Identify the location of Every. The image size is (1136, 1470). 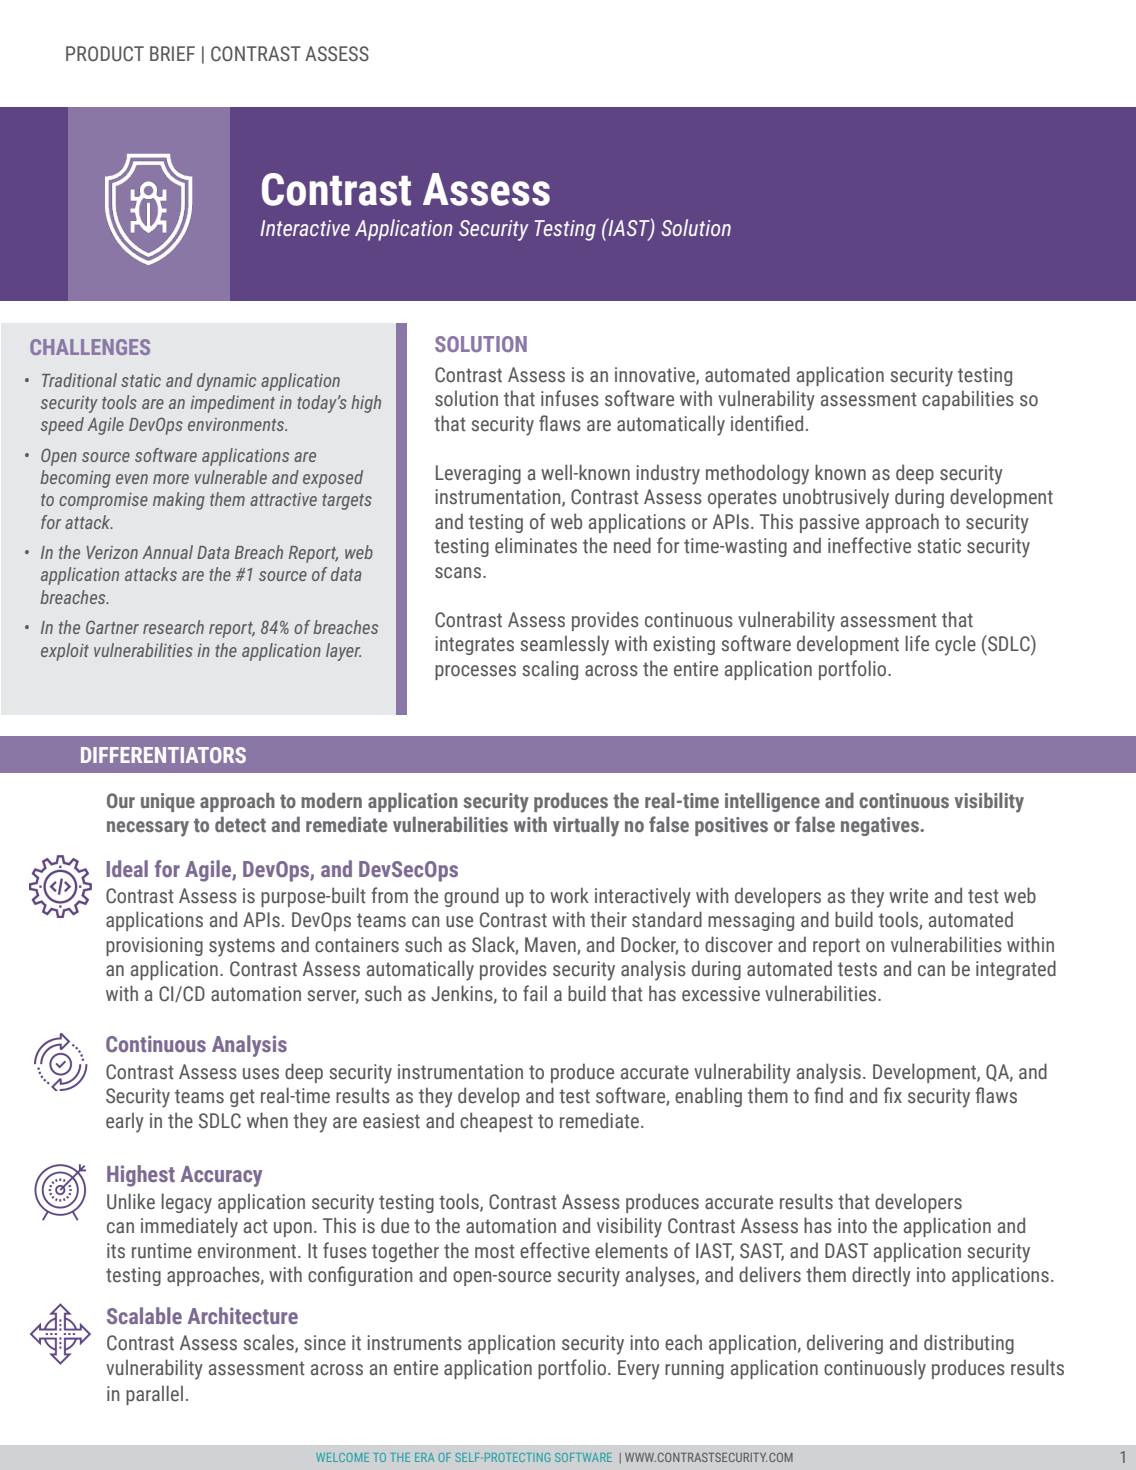
(639, 1370).
